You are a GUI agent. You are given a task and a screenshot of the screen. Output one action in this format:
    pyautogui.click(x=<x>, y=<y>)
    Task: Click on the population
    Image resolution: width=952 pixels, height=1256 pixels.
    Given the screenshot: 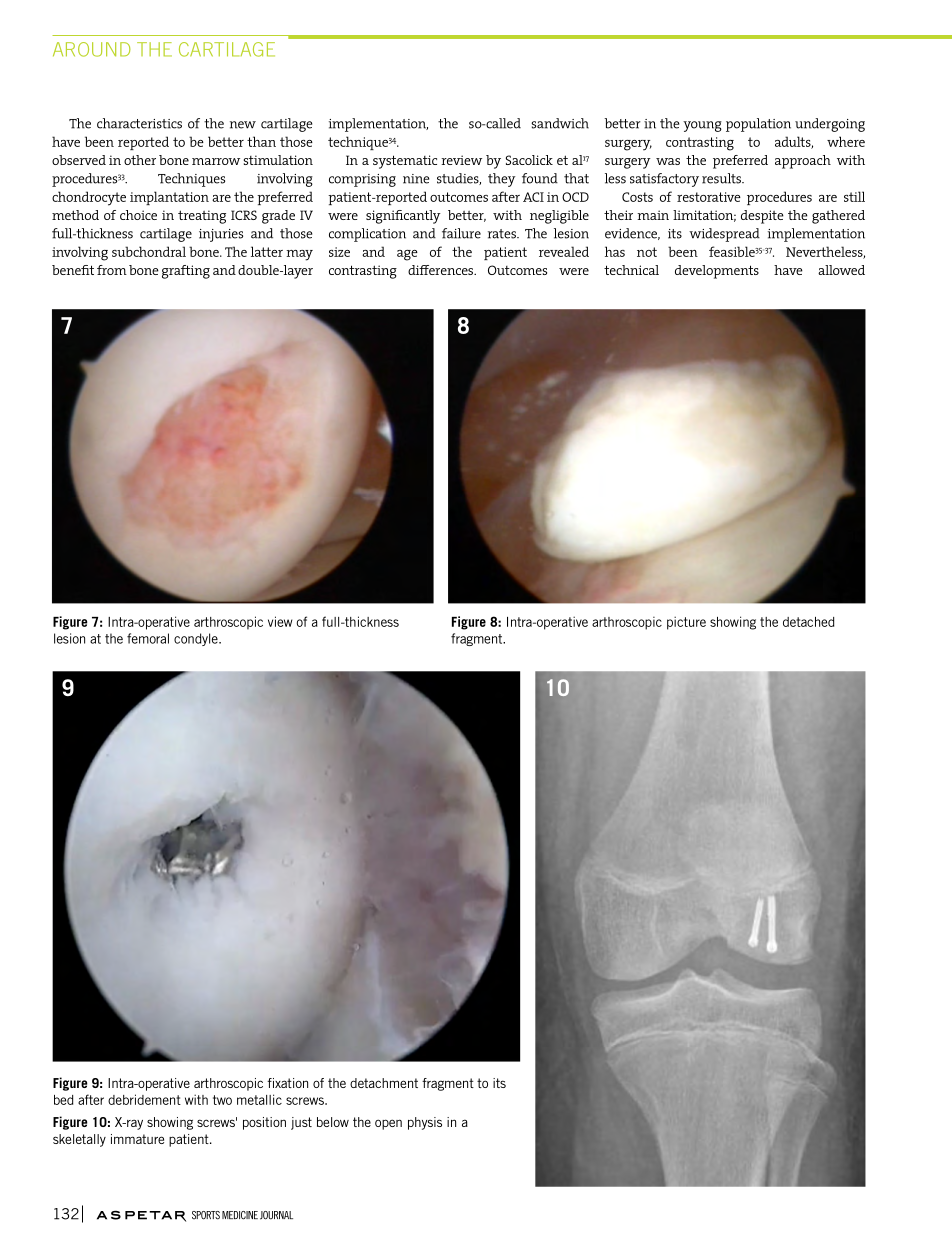 What is the action you would take?
    pyautogui.click(x=758, y=125)
